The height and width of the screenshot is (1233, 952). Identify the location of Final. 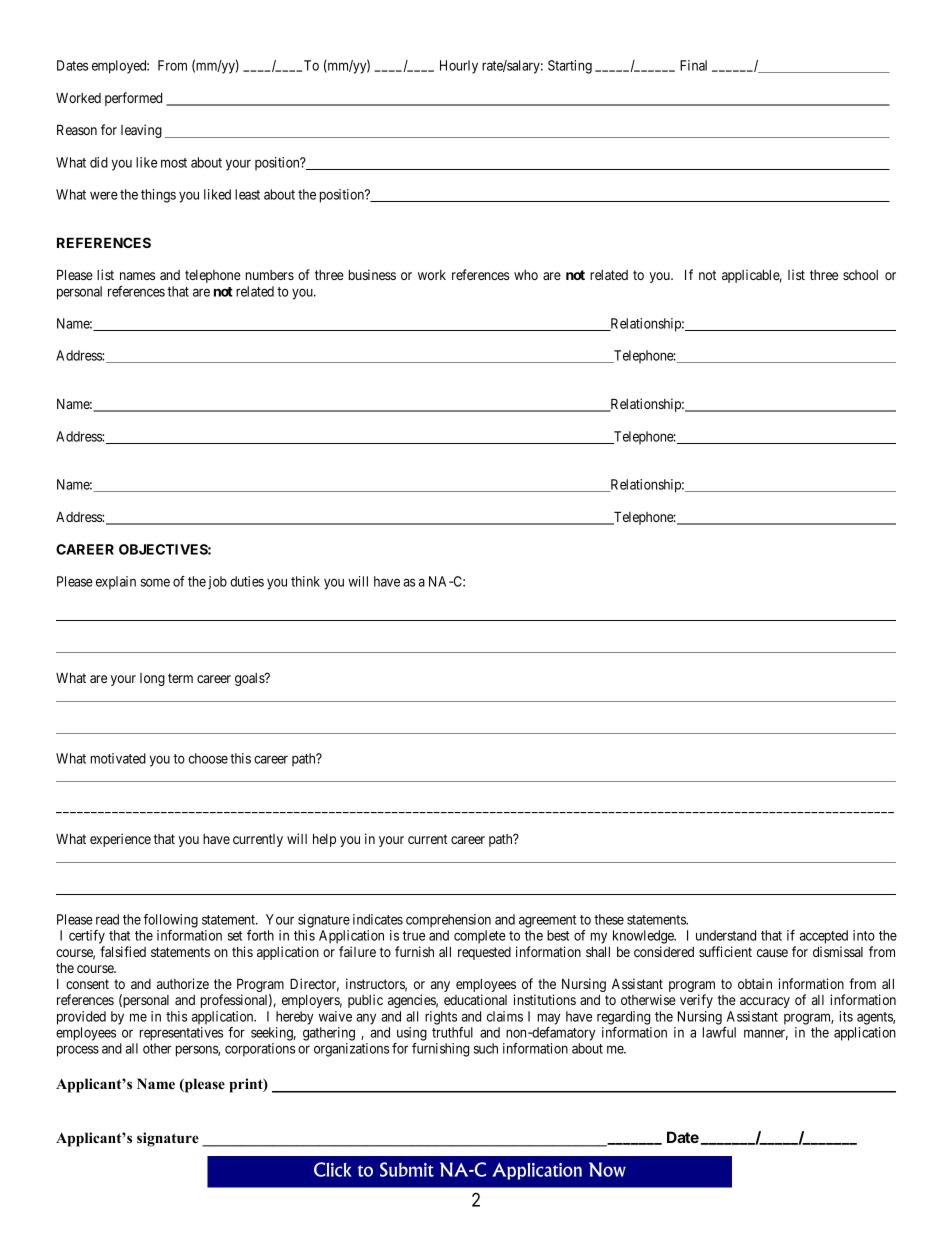
(693, 65).
